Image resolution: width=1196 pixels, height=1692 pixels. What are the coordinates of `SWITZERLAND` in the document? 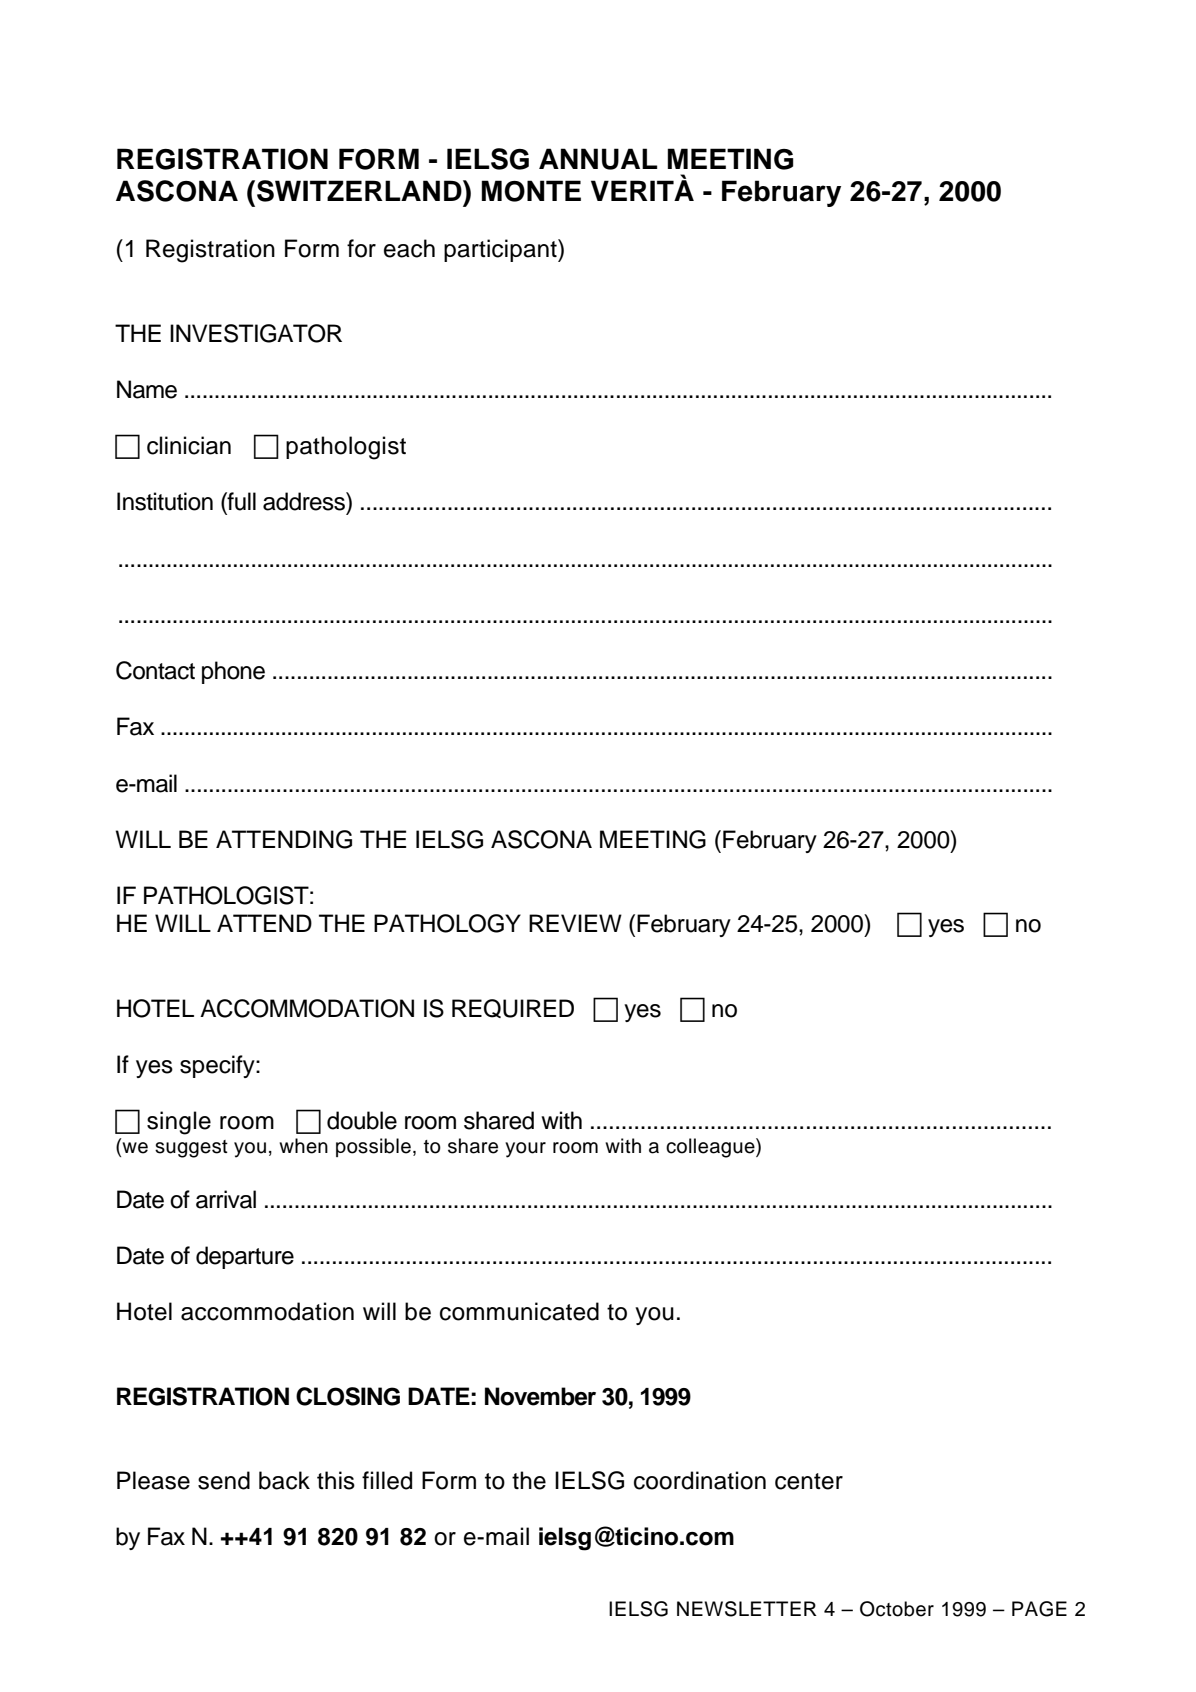 It's located at (360, 191).
